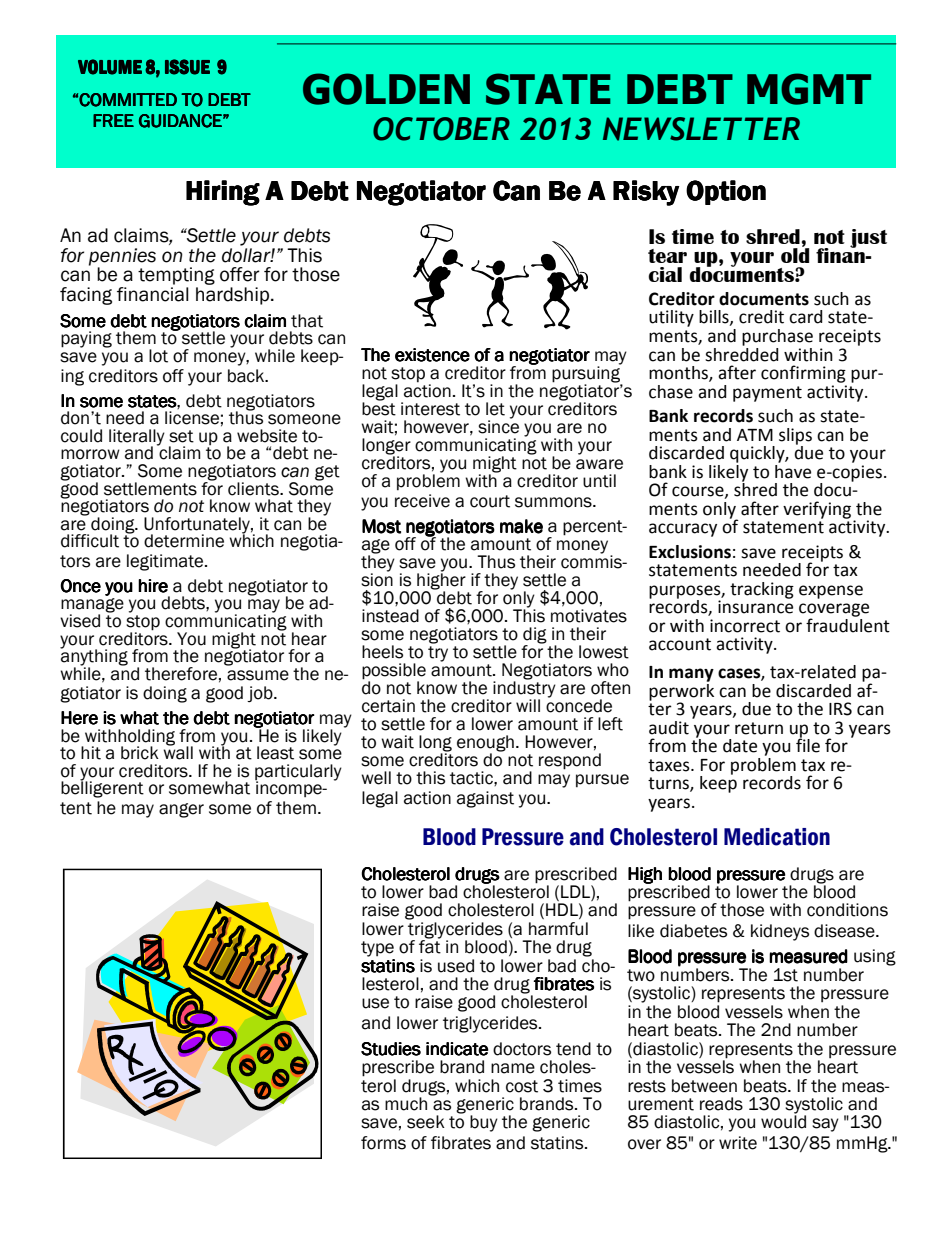 The height and width of the document is (1233, 952). What do you see at coordinates (795, 436) in the document?
I see `slips` at bounding box center [795, 436].
